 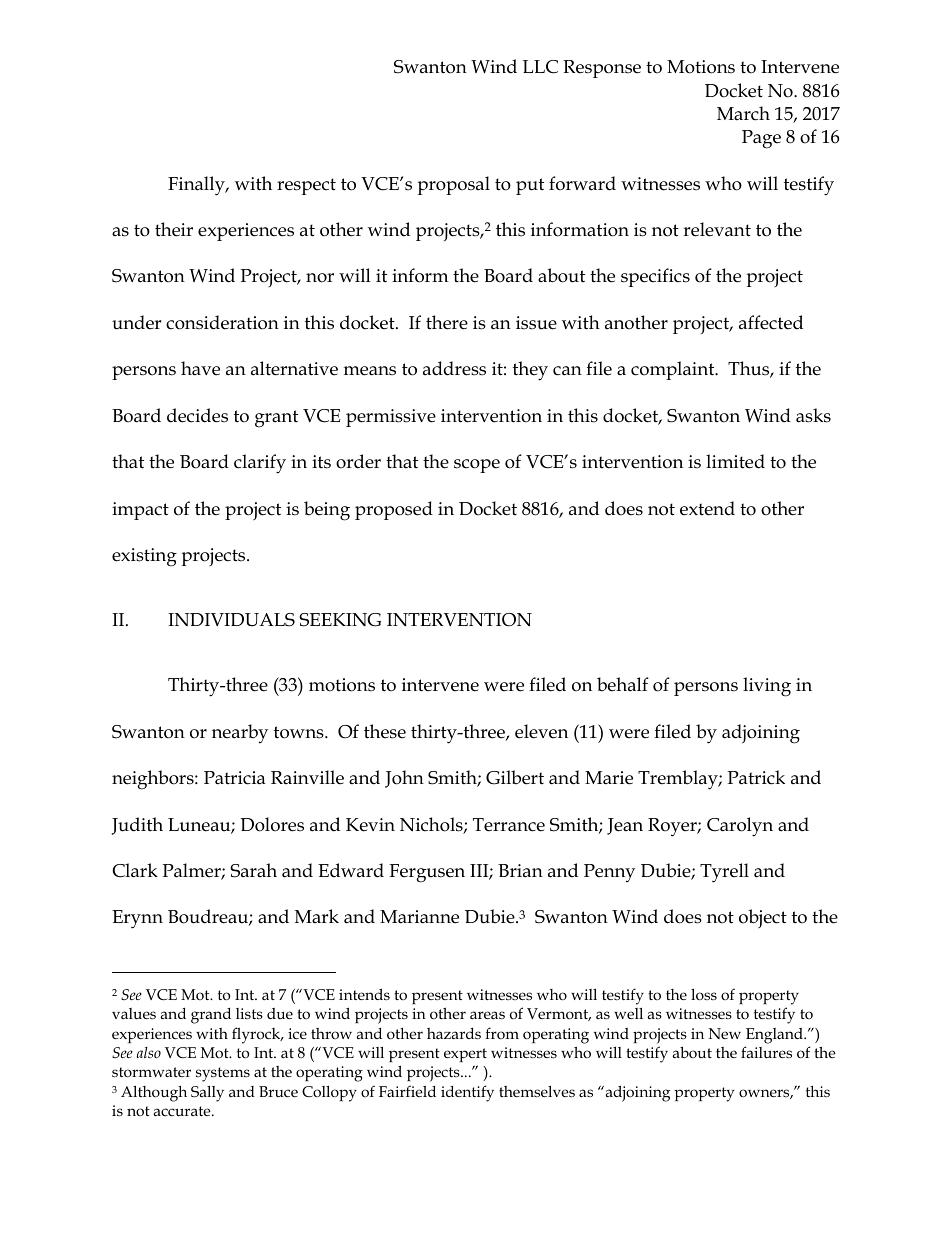 What do you see at coordinates (223, 1074) in the image?
I see `systems` at bounding box center [223, 1074].
